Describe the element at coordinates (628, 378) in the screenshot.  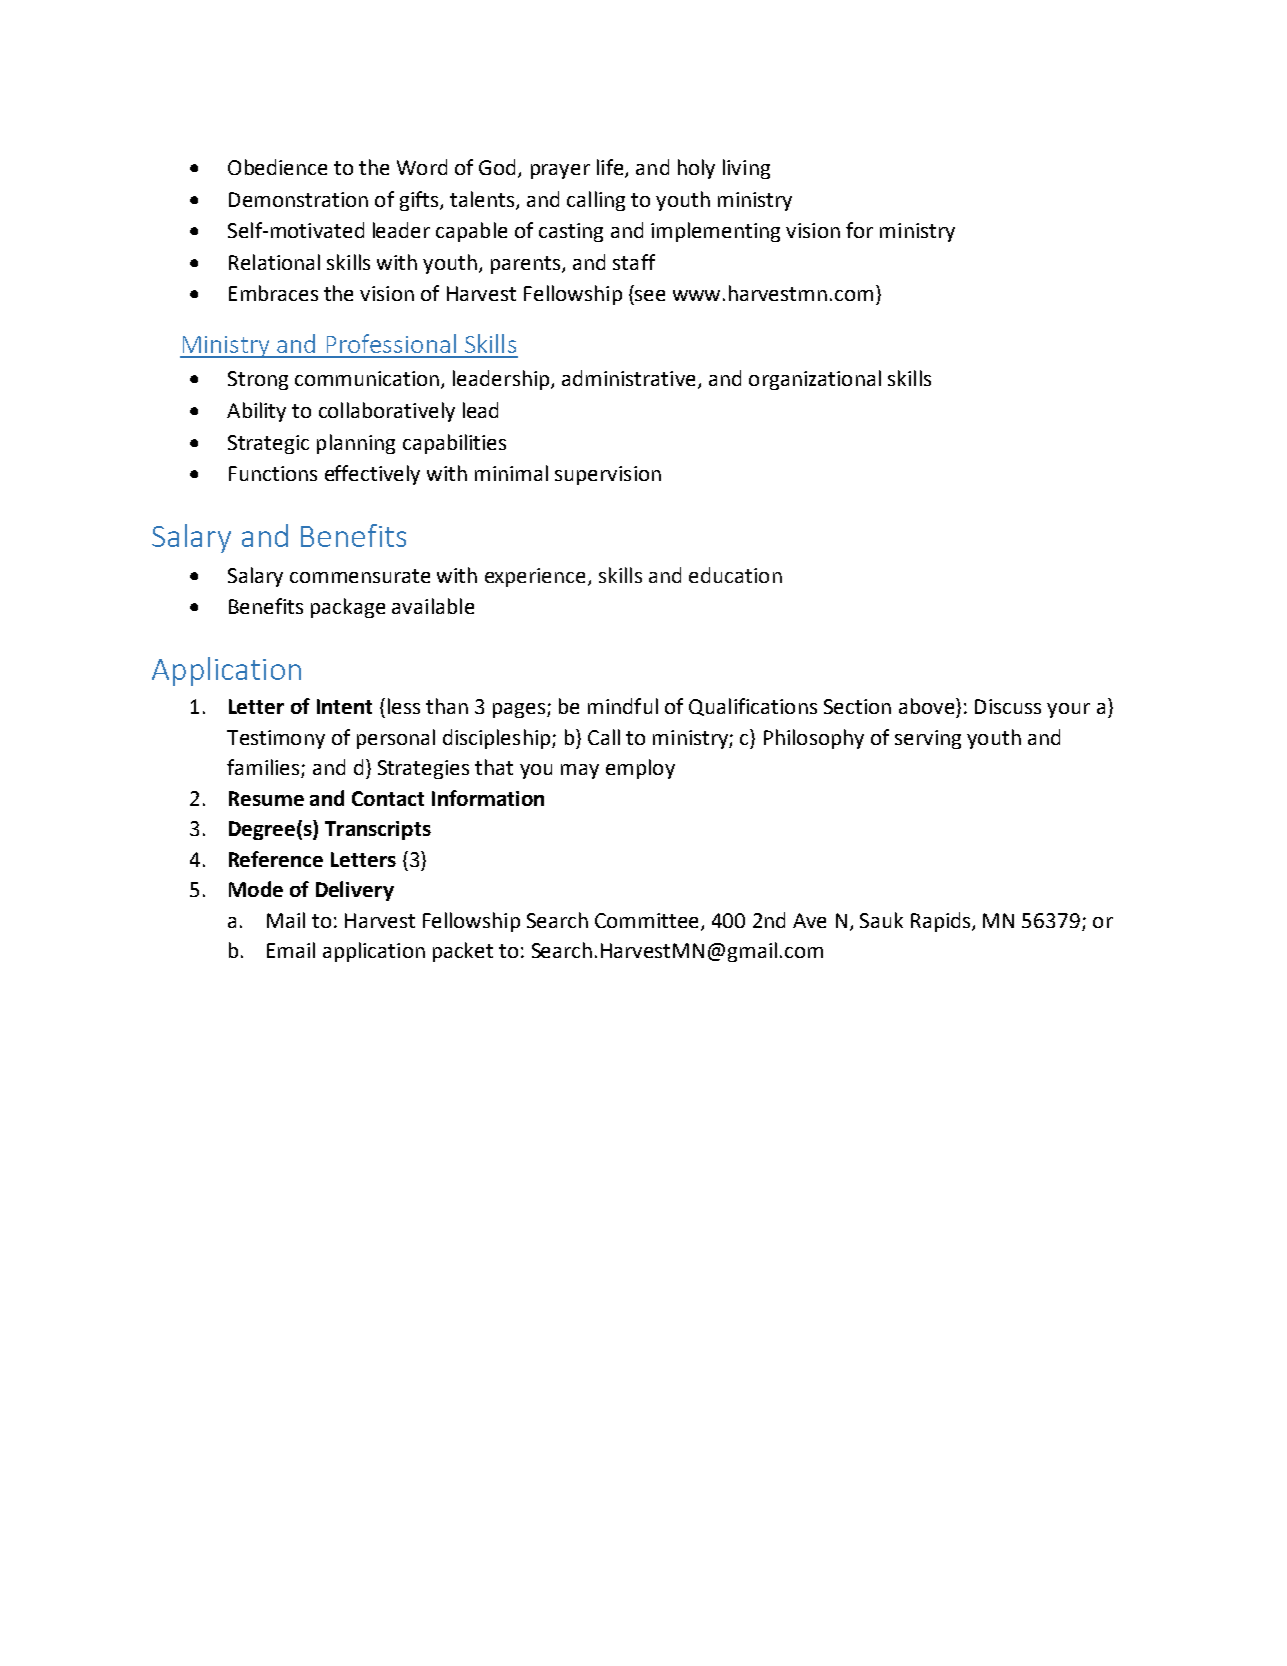
I see `administrative` at that location.
